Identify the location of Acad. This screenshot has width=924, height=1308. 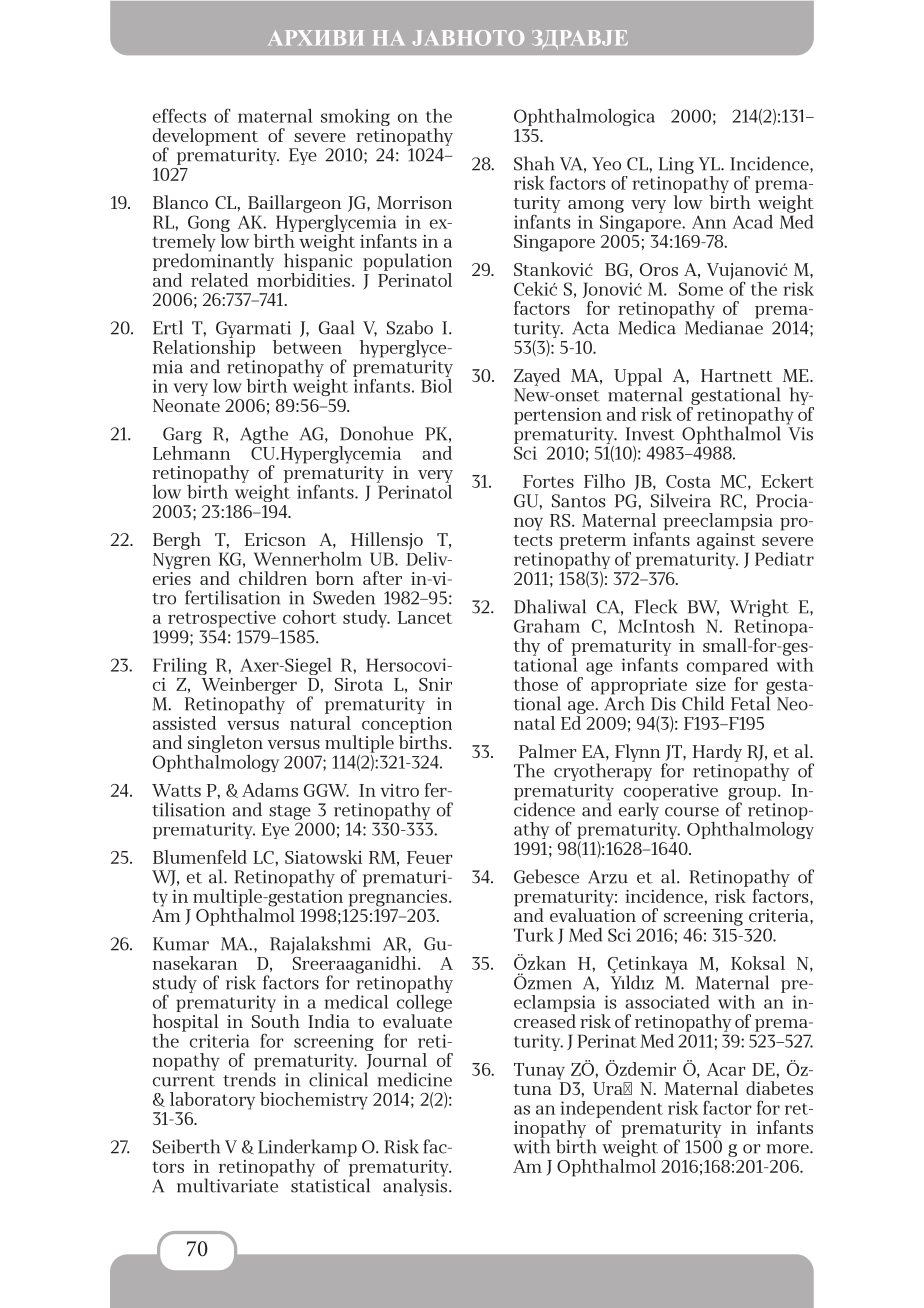
(752, 222).
